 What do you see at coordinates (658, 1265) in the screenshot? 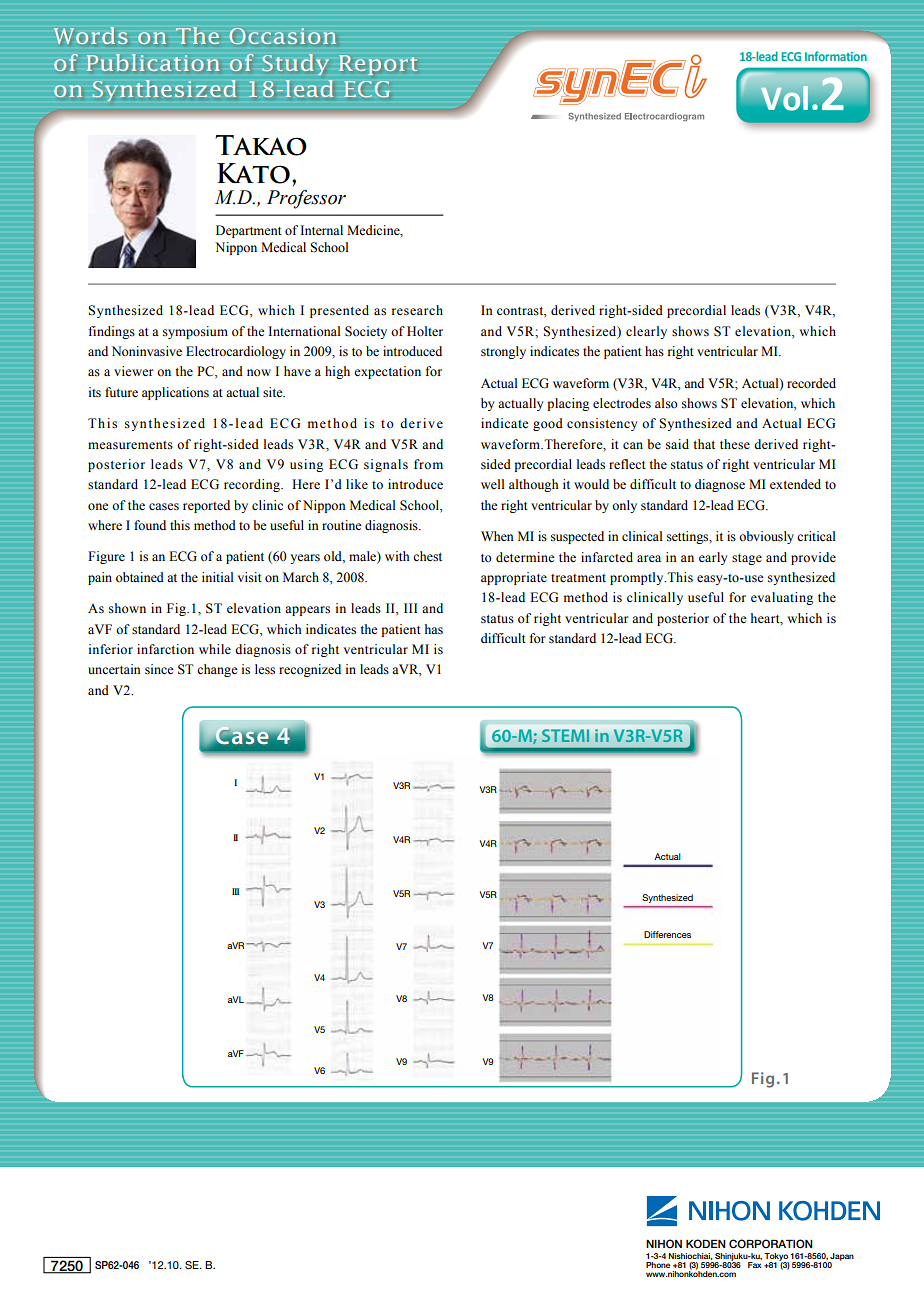
I see `Phone` at bounding box center [658, 1265].
